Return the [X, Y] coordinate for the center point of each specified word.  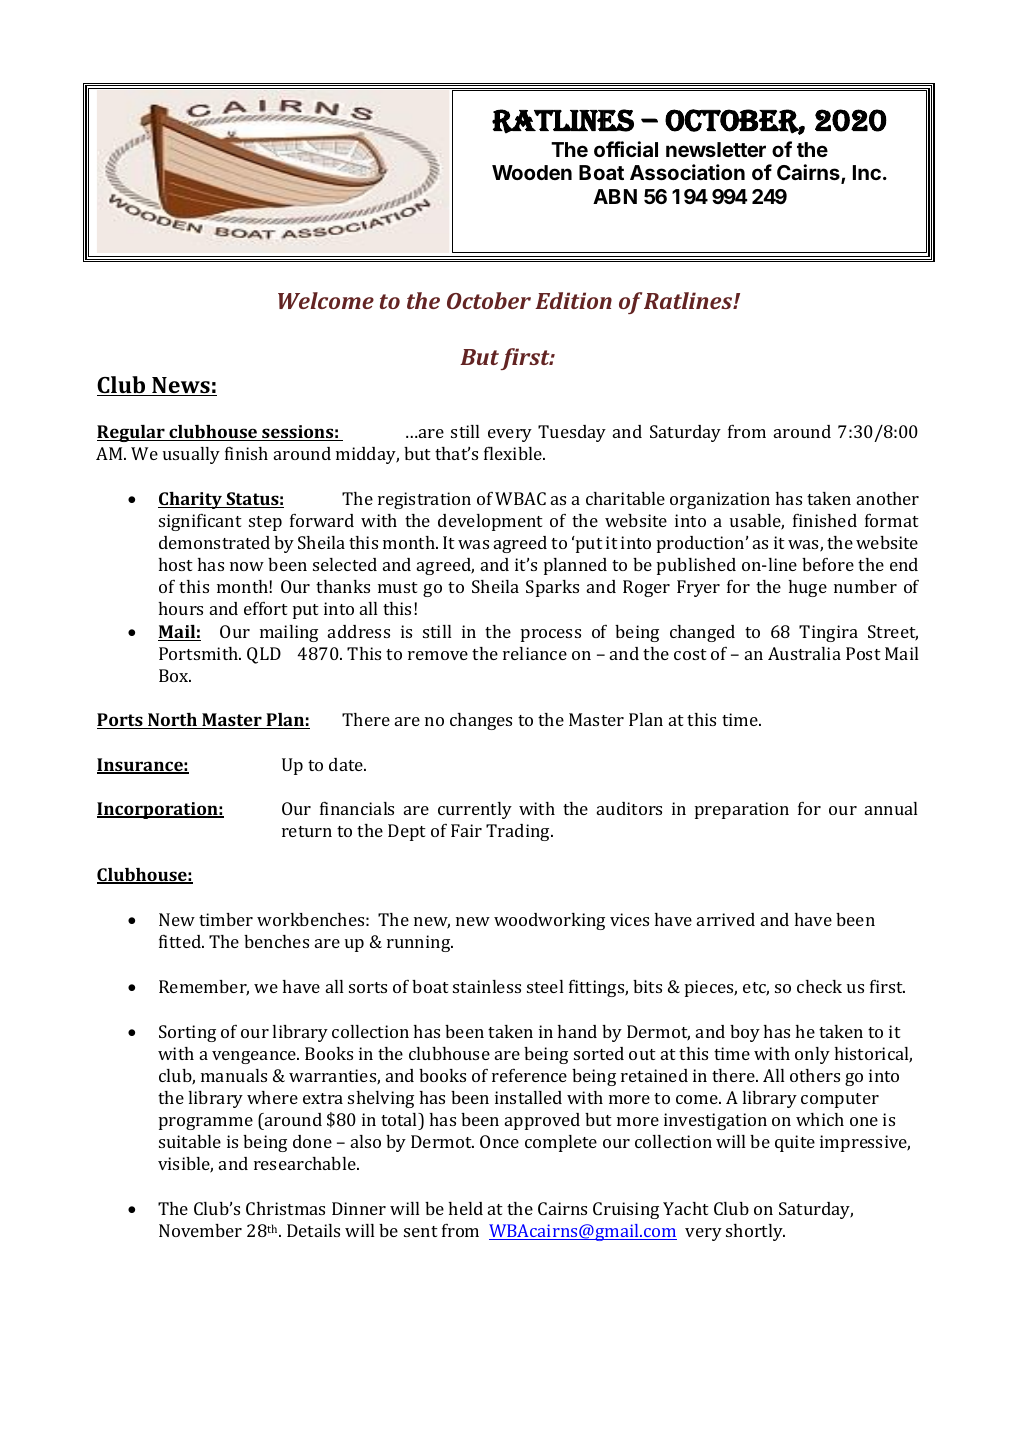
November [200, 1230]
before [828, 564]
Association [687, 172]
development [490, 522]
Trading [519, 832]
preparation [742, 810]
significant [200, 522]
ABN [615, 196]
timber [226, 919]
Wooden [532, 172]
